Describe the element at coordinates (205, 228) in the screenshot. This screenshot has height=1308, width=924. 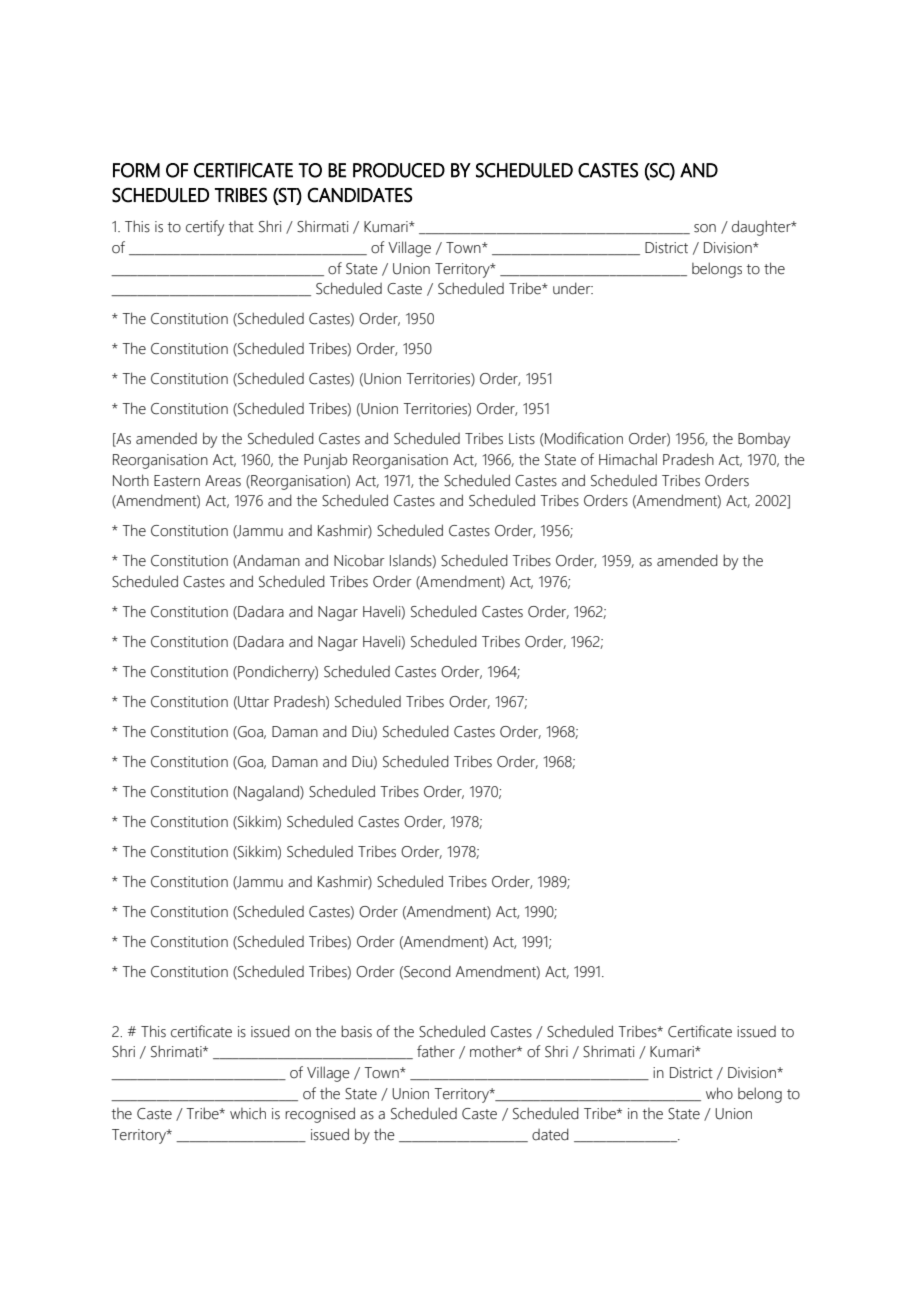
I see `certify` at that location.
